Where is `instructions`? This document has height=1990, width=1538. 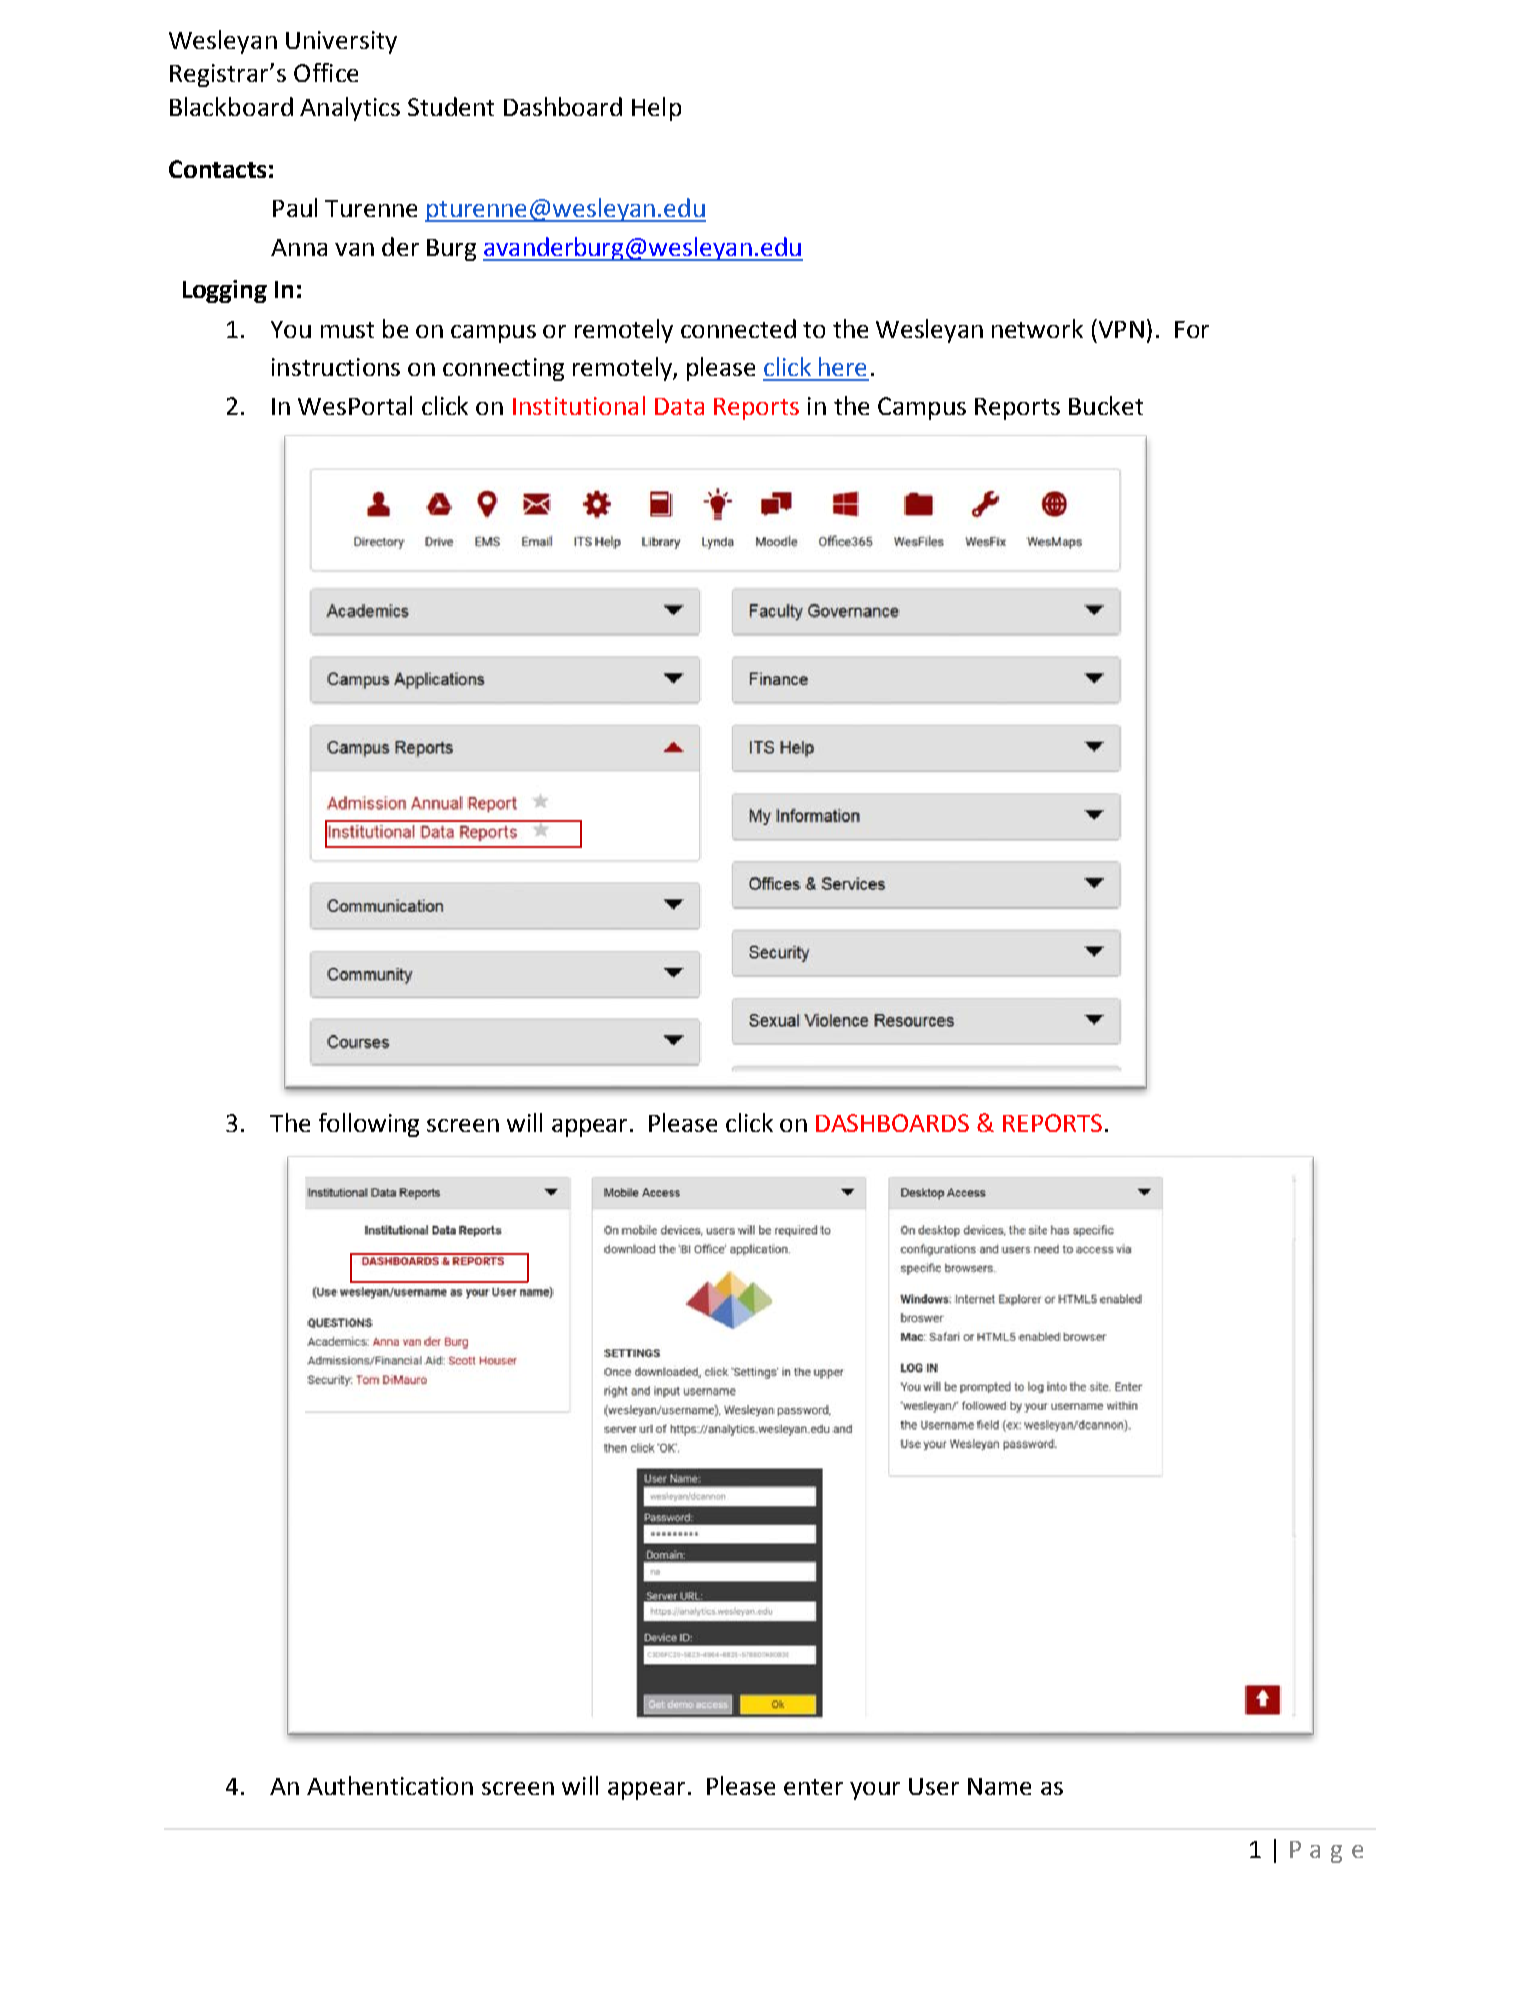 instructions is located at coordinates (336, 367).
